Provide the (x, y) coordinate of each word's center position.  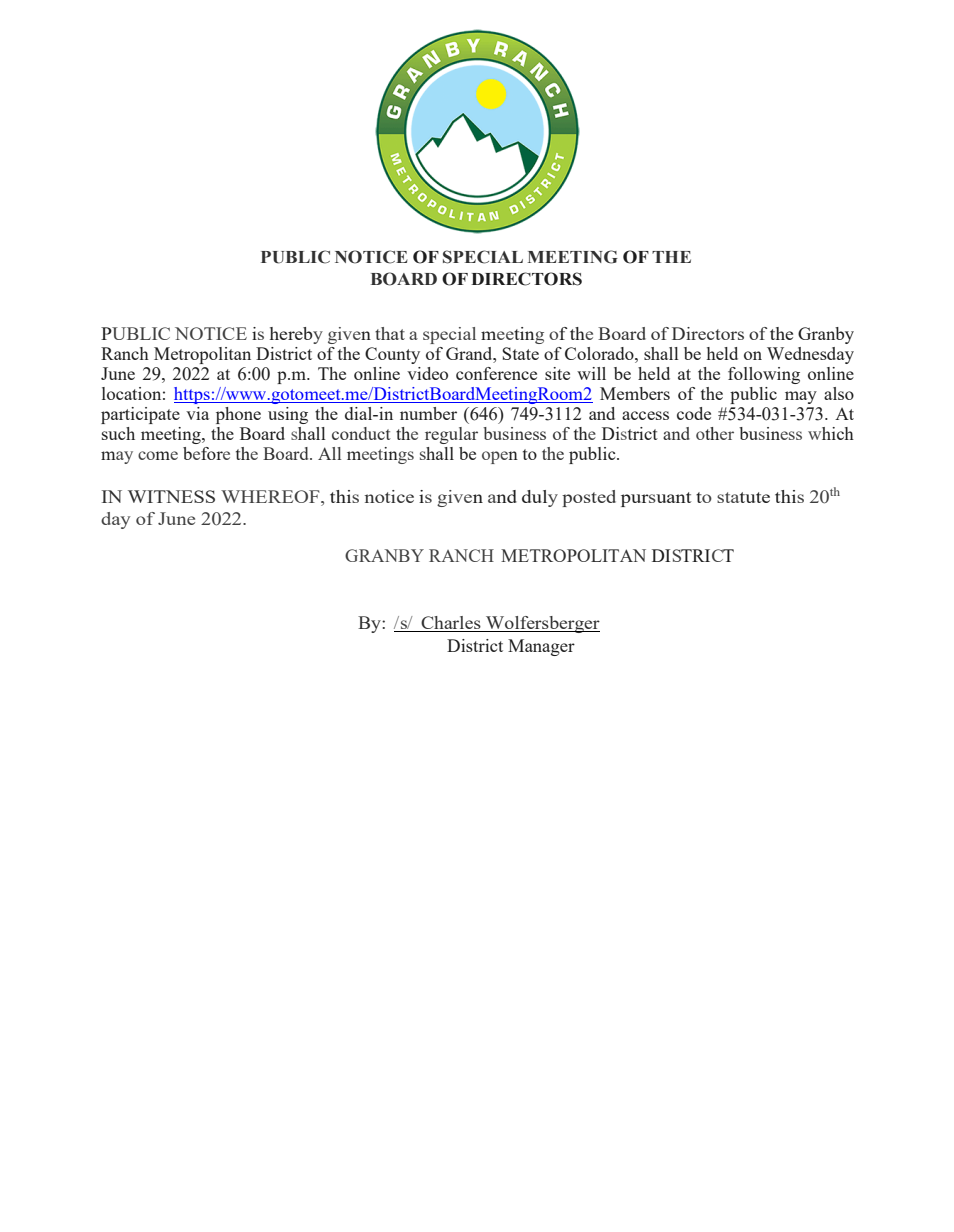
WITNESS (171, 496)
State (520, 353)
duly (540, 498)
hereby (296, 335)
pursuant (656, 499)
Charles (451, 624)
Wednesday (810, 355)
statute (743, 497)
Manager (541, 647)
